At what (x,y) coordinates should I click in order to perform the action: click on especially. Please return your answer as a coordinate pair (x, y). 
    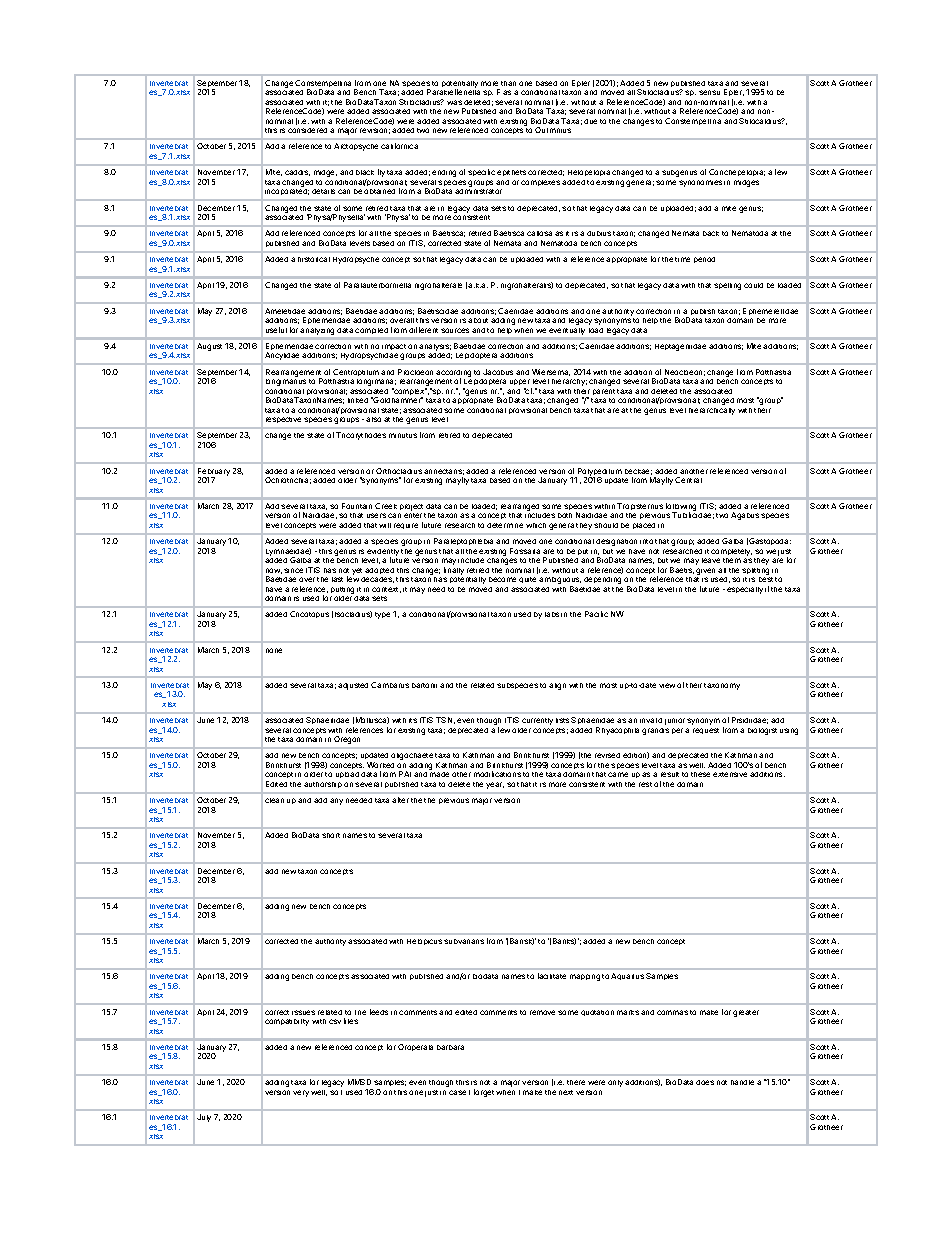
    Looking at the image, I should click on (745, 590).
